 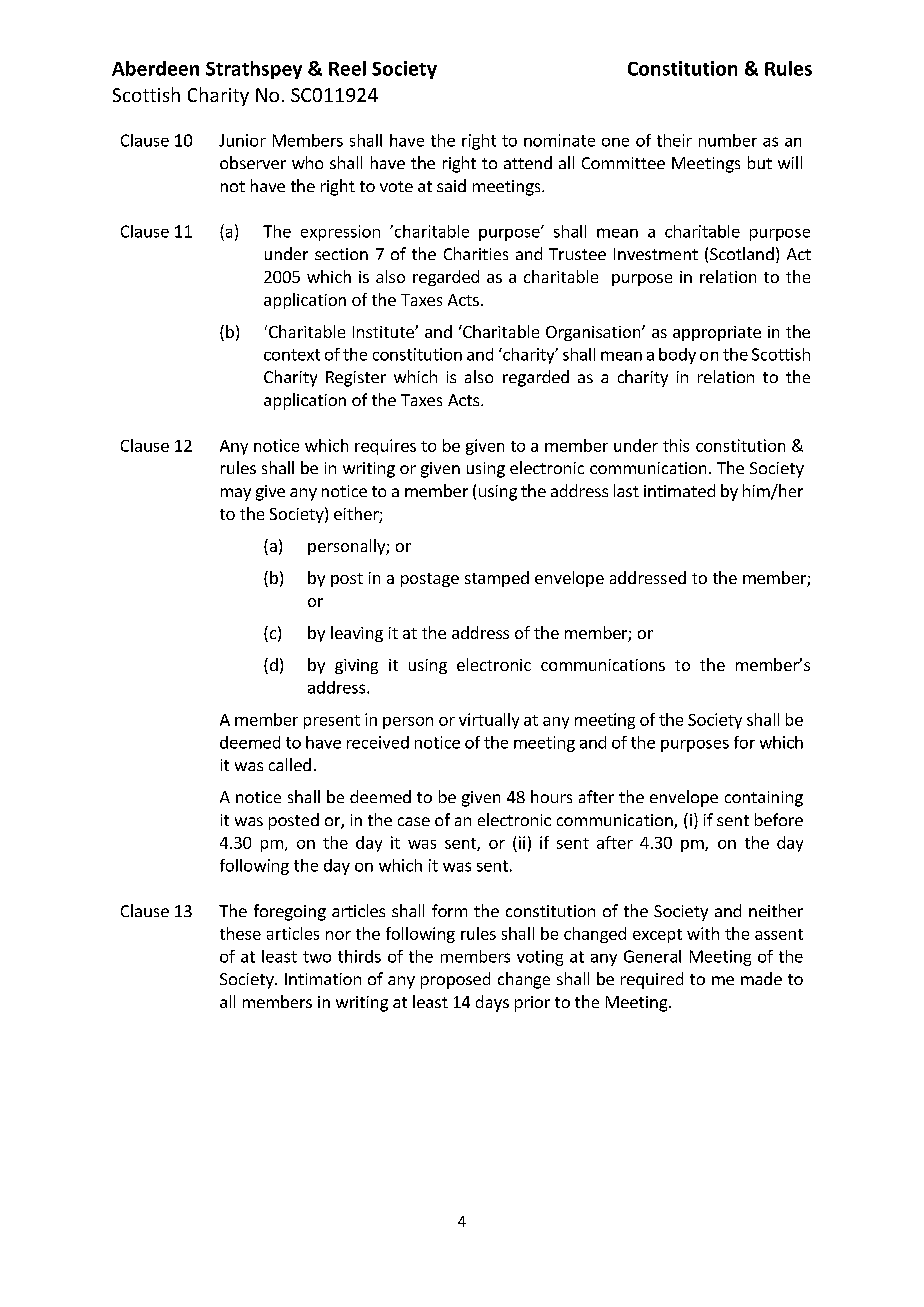 What do you see at coordinates (292, 355) in the document?
I see `context` at bounding box center [292, 355].
